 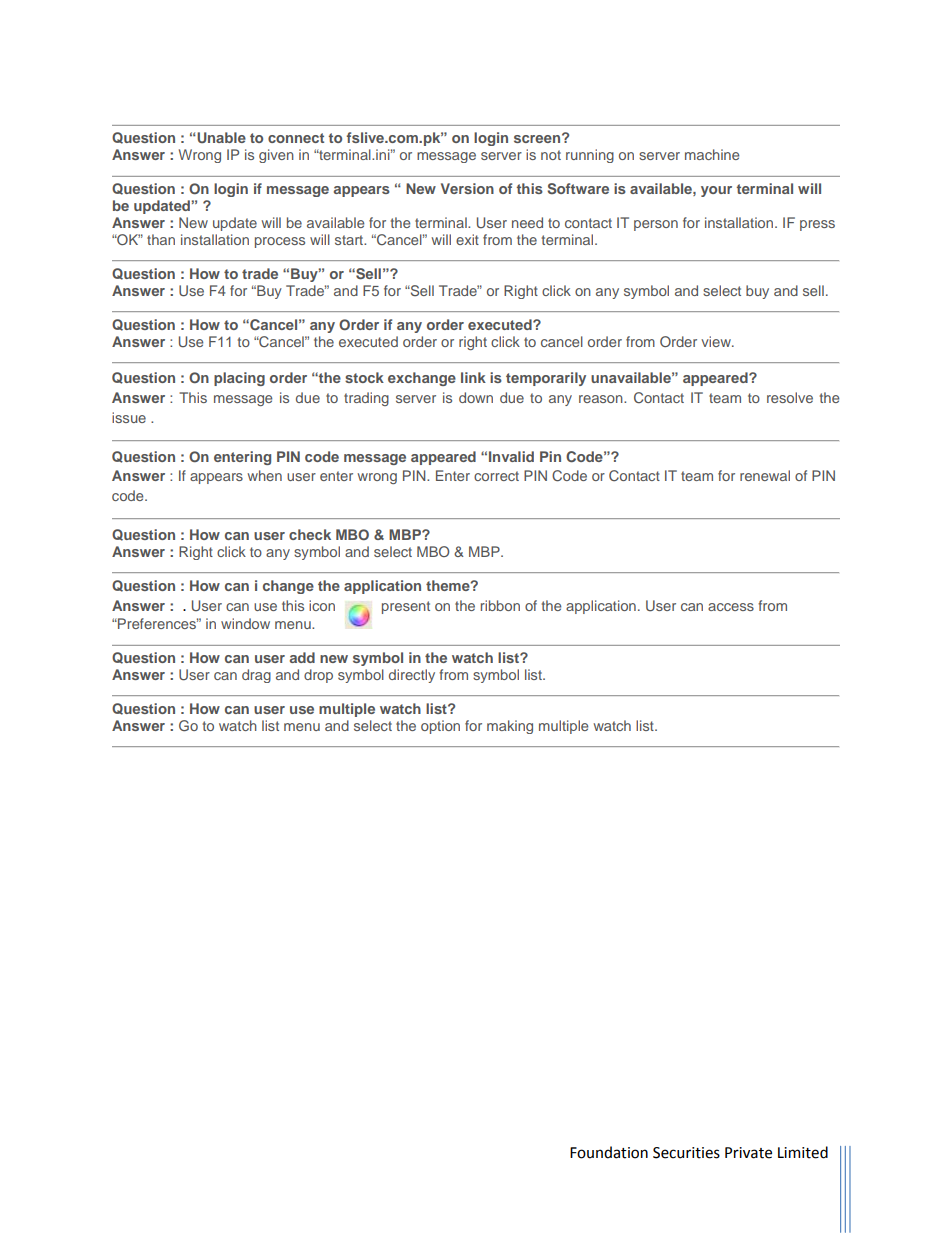 What do you see at coordinates (496, 476) in the document?
I see `correct` at bounding box center [496, 476].
